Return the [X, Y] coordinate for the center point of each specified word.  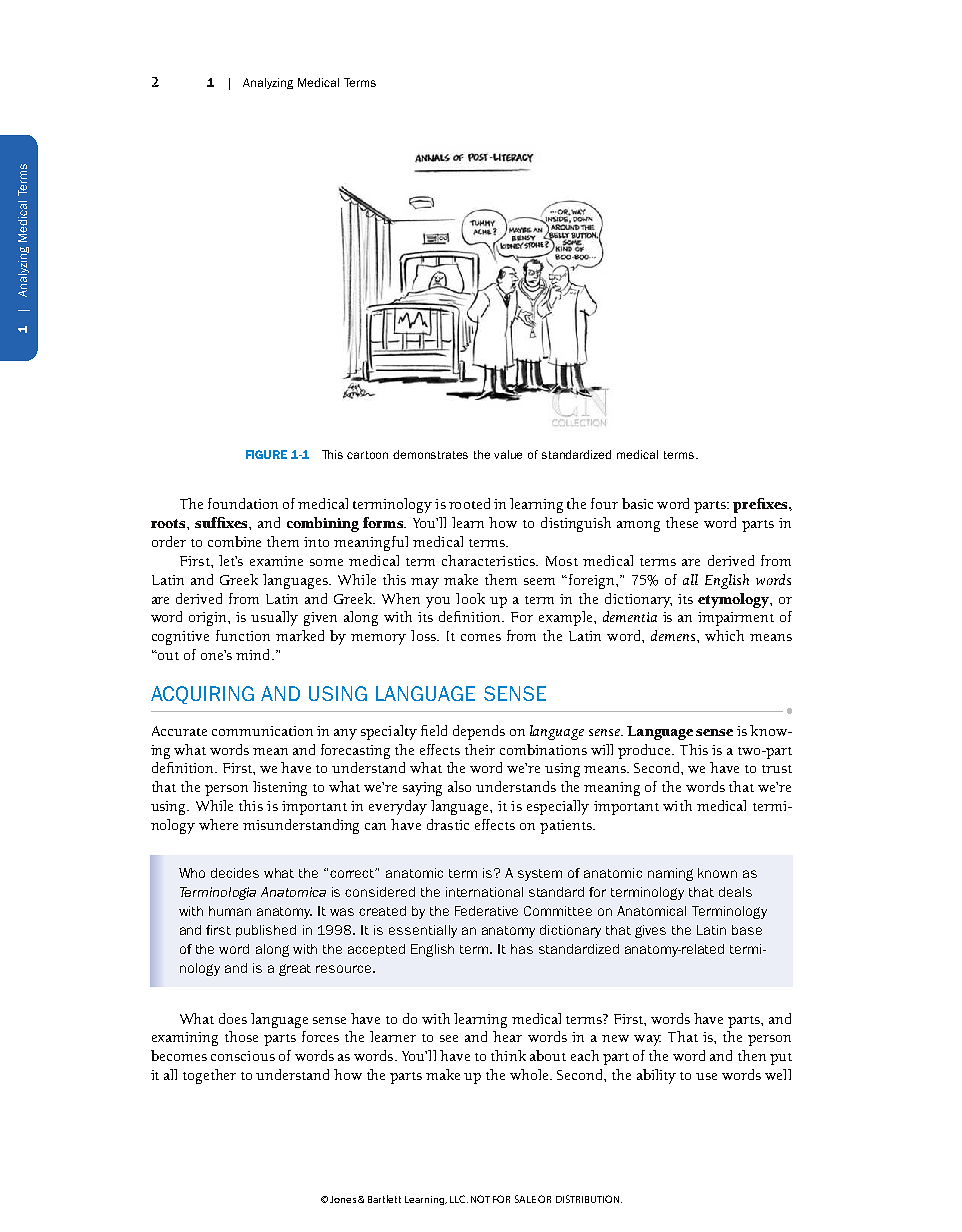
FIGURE [266, 454]
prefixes [761, 505]
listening [280, 788]
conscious [243, 1056]
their [480, 749]
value [508, 454]
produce [646, 751]
